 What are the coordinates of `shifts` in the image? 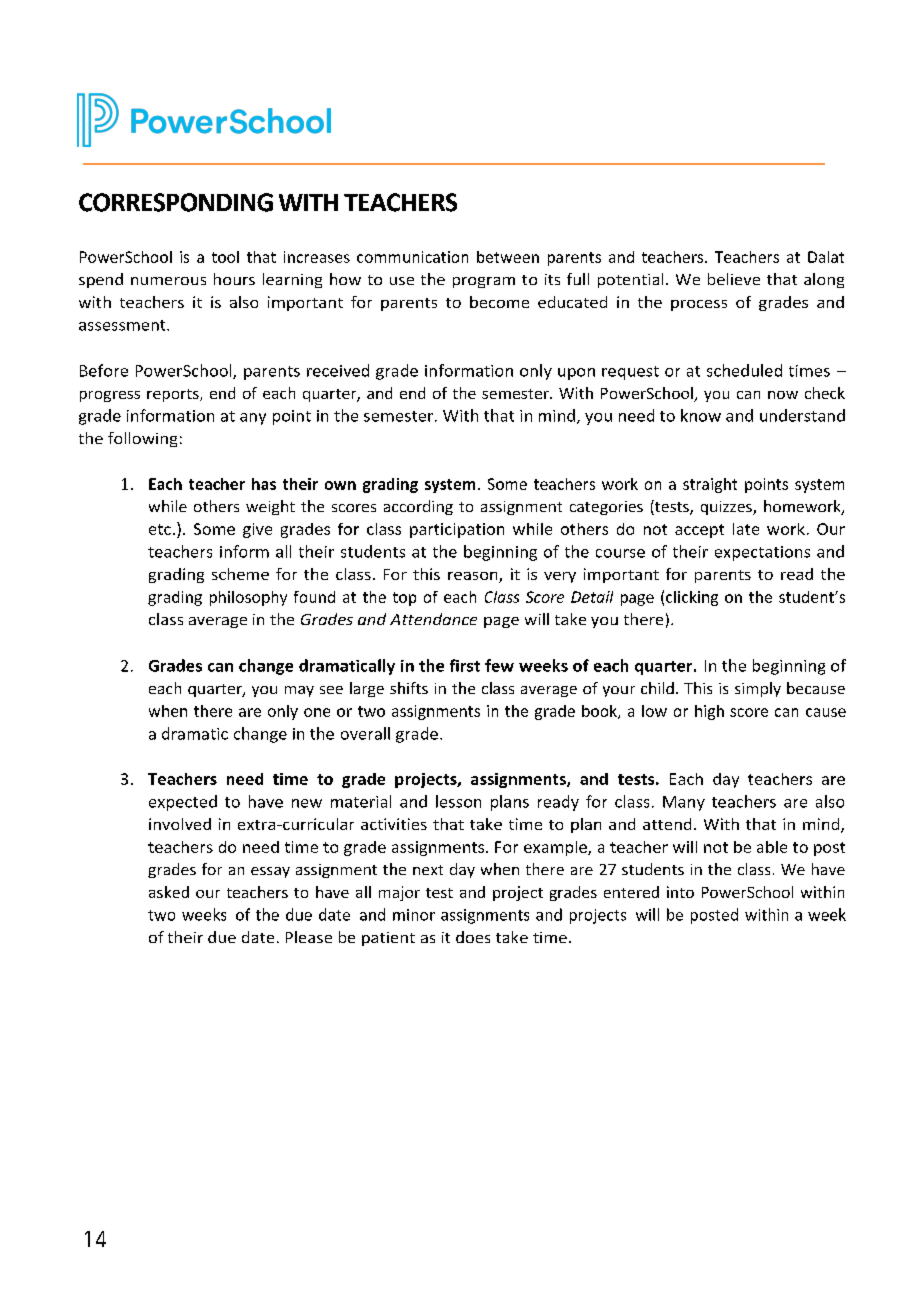 It's located at (409, 688).
